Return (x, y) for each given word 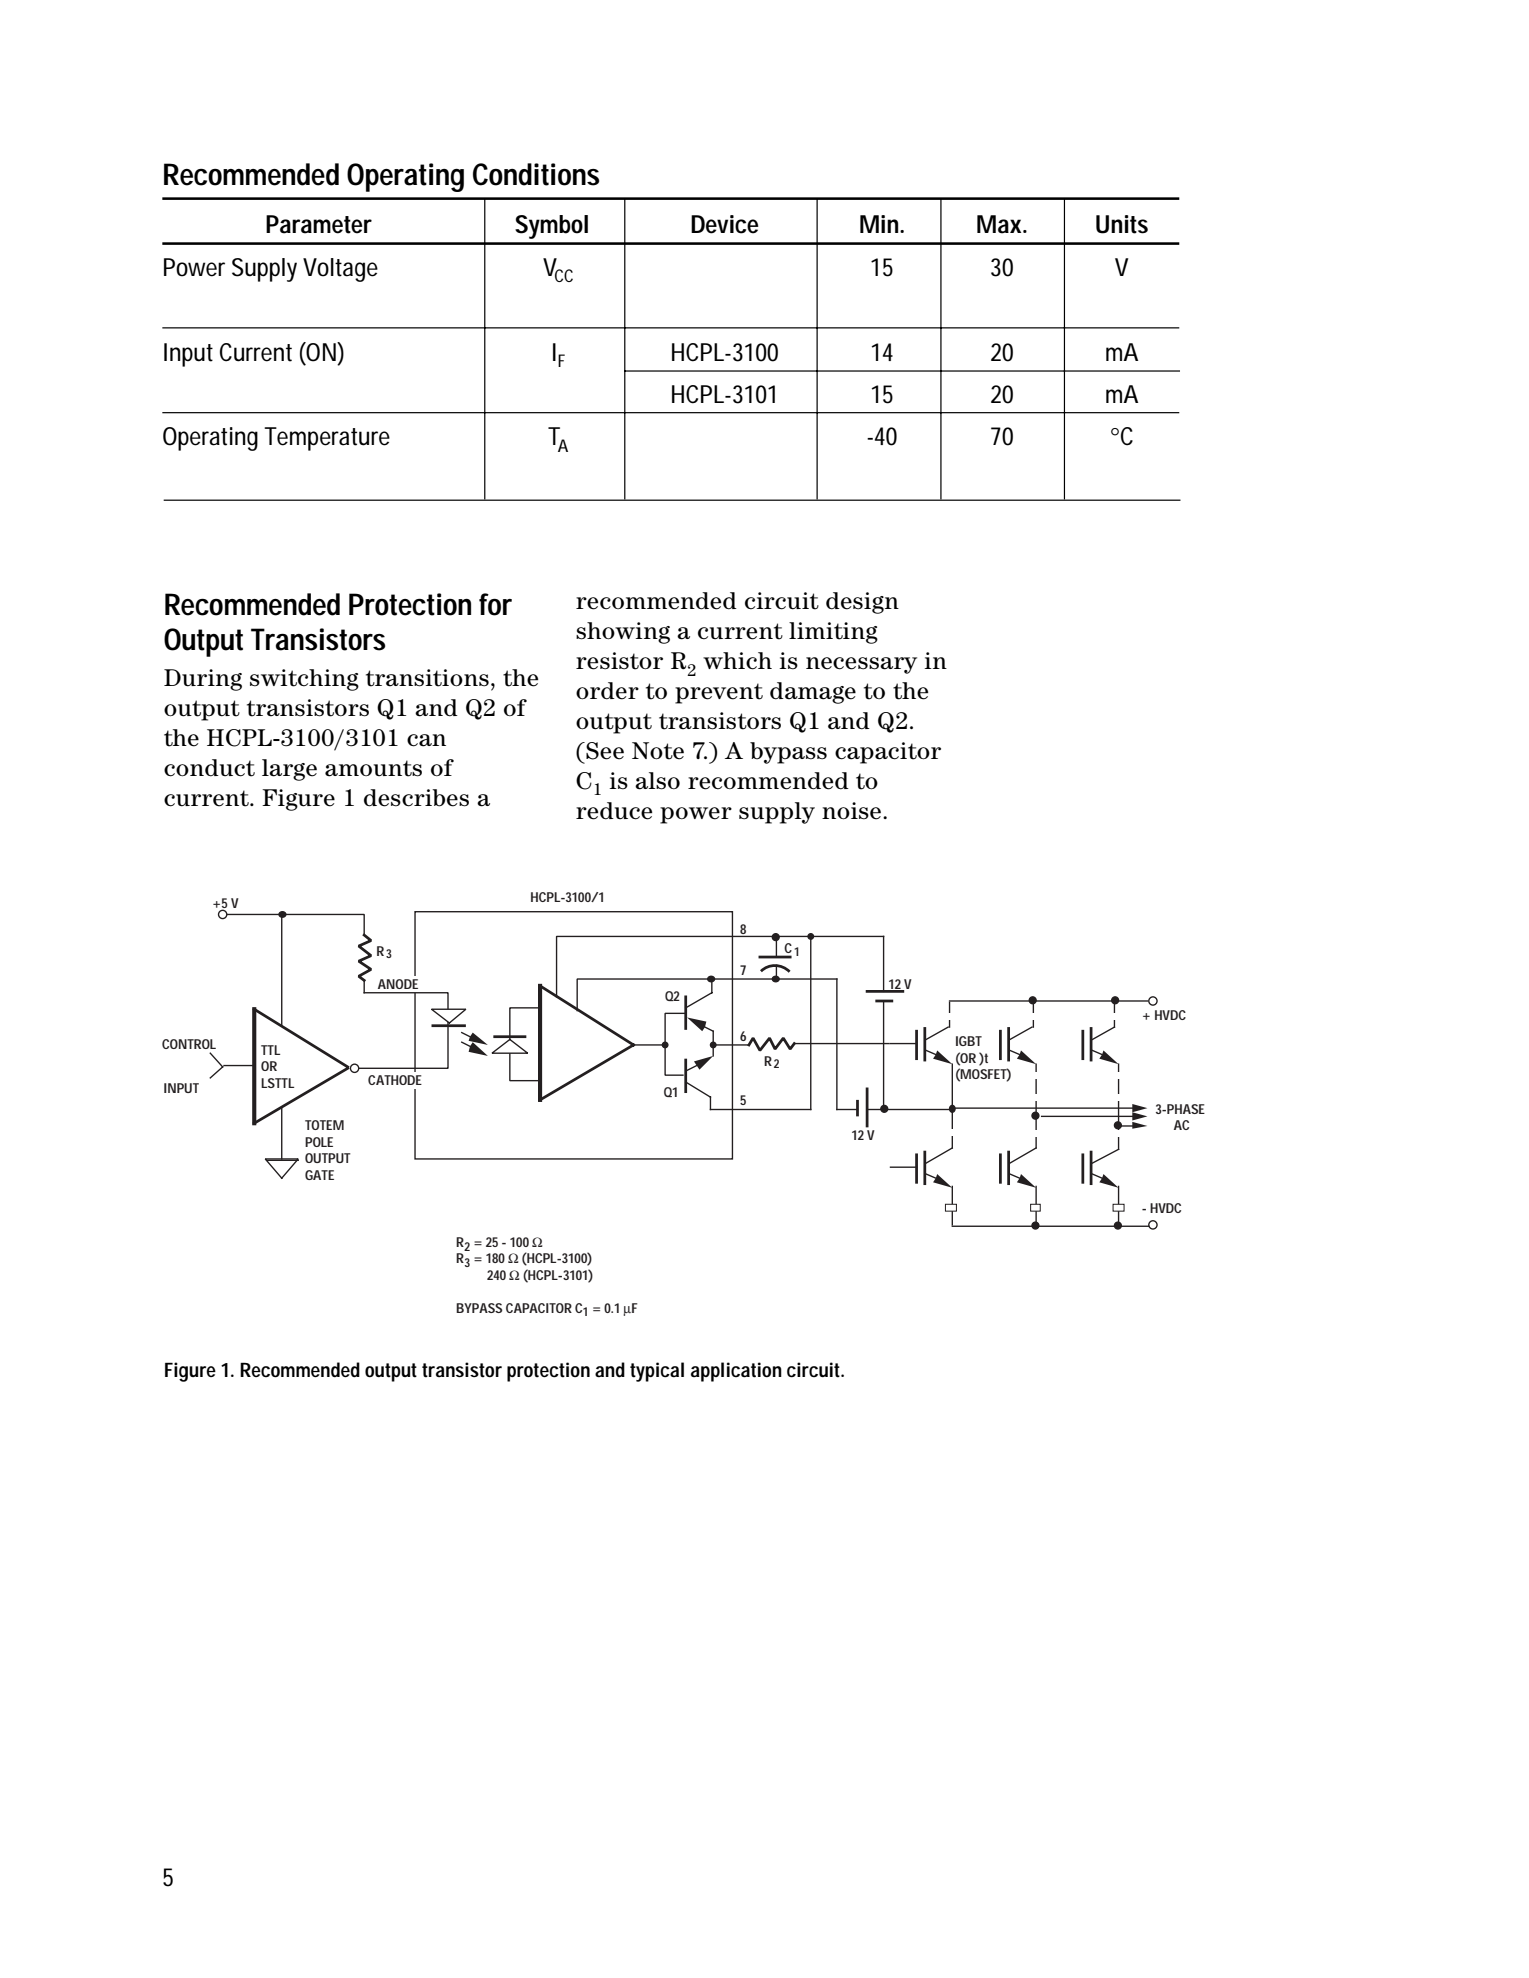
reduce (614, 811)
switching (304, 680)
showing (623, 633)
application (736, 1372)
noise (853, 811)
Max (1000, 224)
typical (657, 1372)
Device (725, 224)
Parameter (319, 224)
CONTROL (189, 1044)
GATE (319, 1175)
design (862, 603)
